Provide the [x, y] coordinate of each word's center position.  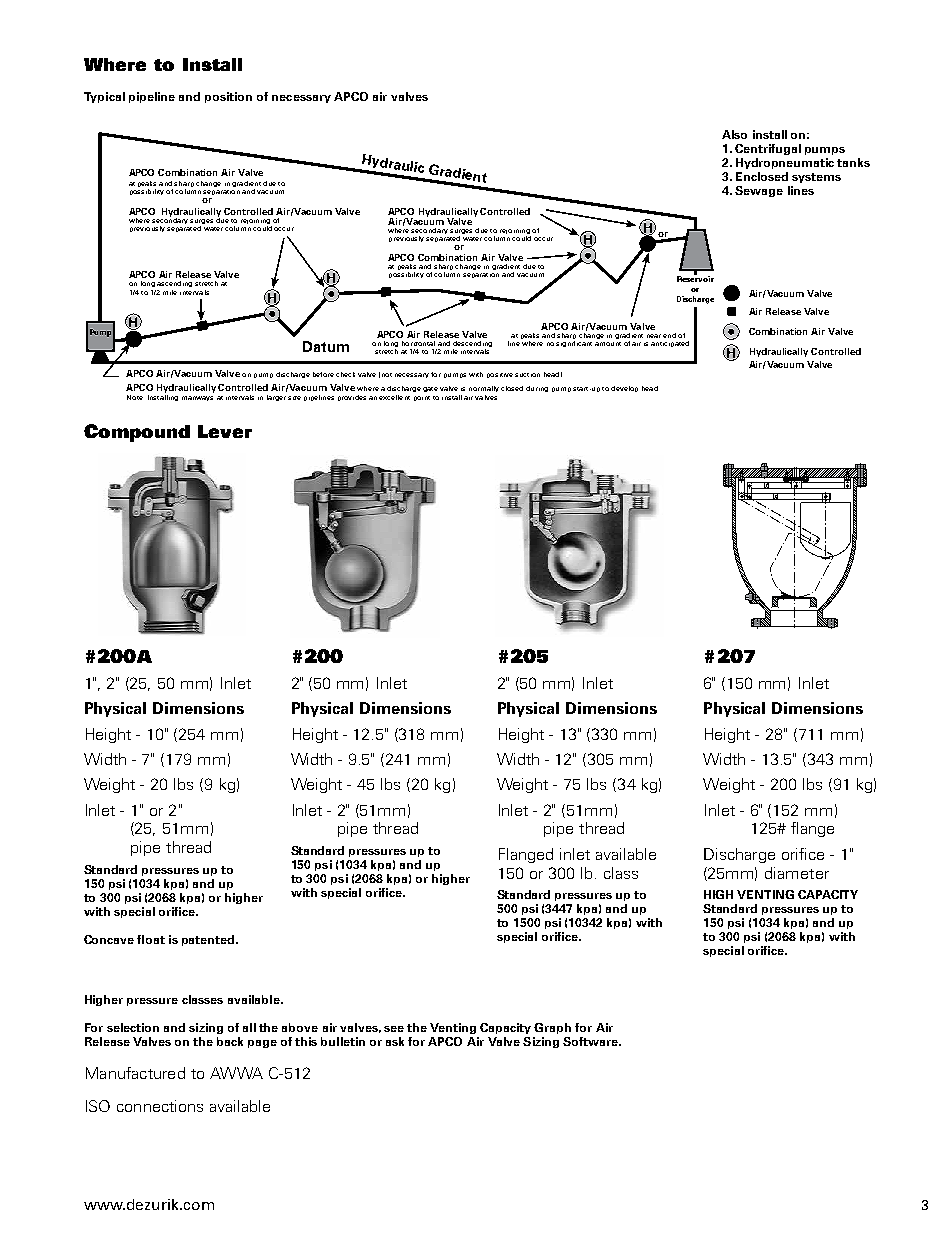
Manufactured [135, 1073]
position [228, 97]
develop [624, 389]
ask [395, 1041]
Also [734, 134]
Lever [225, 431]
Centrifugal [768, 149]
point [422, 398]
